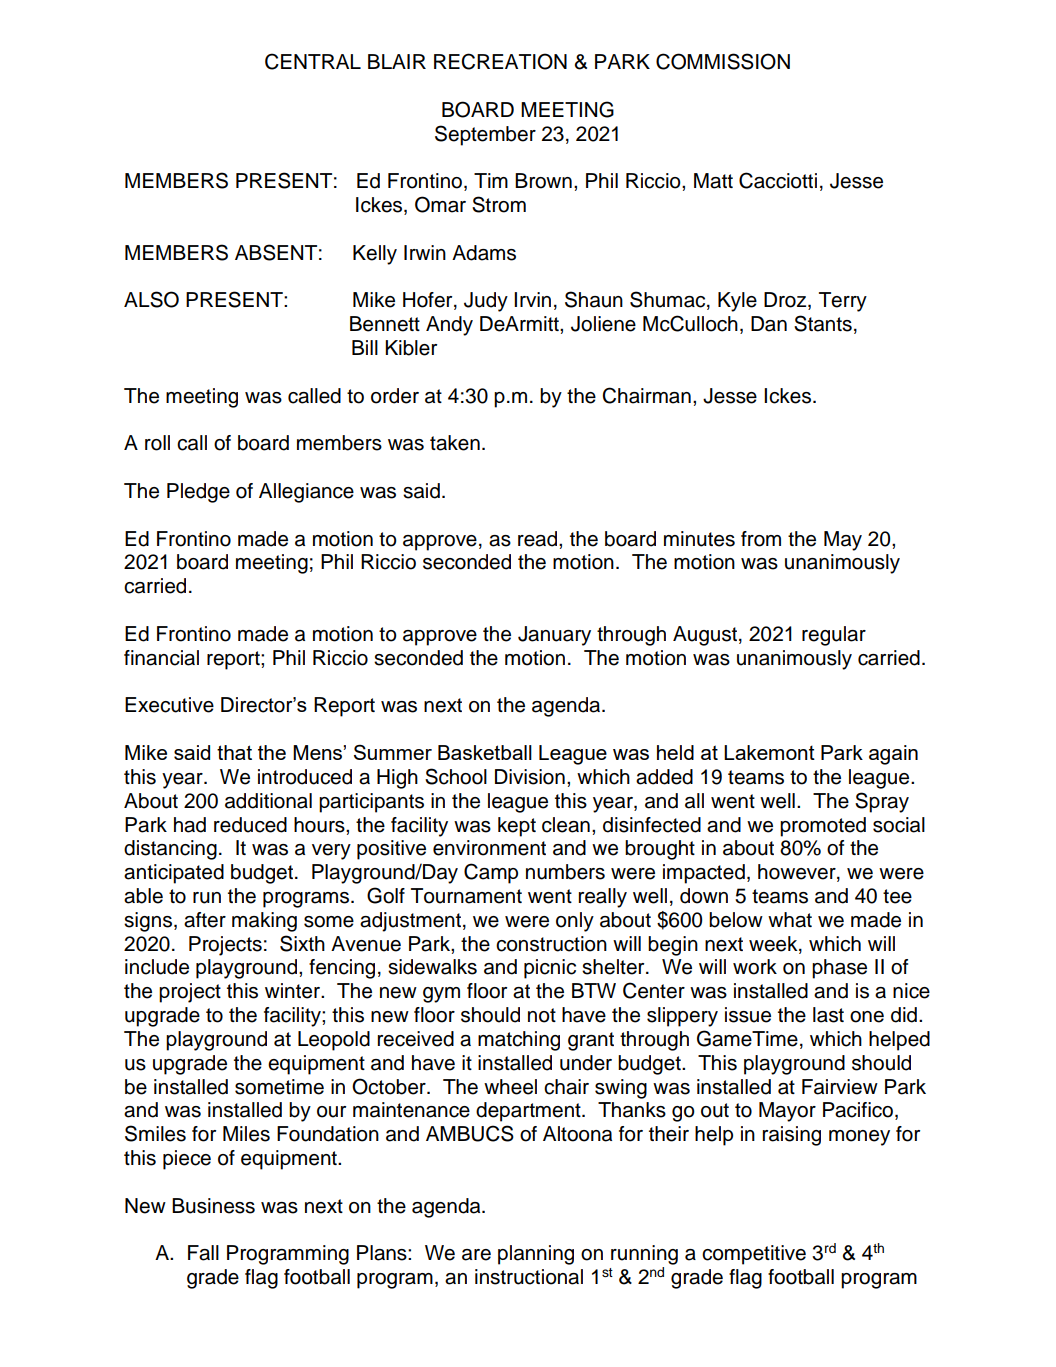  Describe the element at coordinates (203, 1253) in the screenshot. I see `Fall` at that location.
